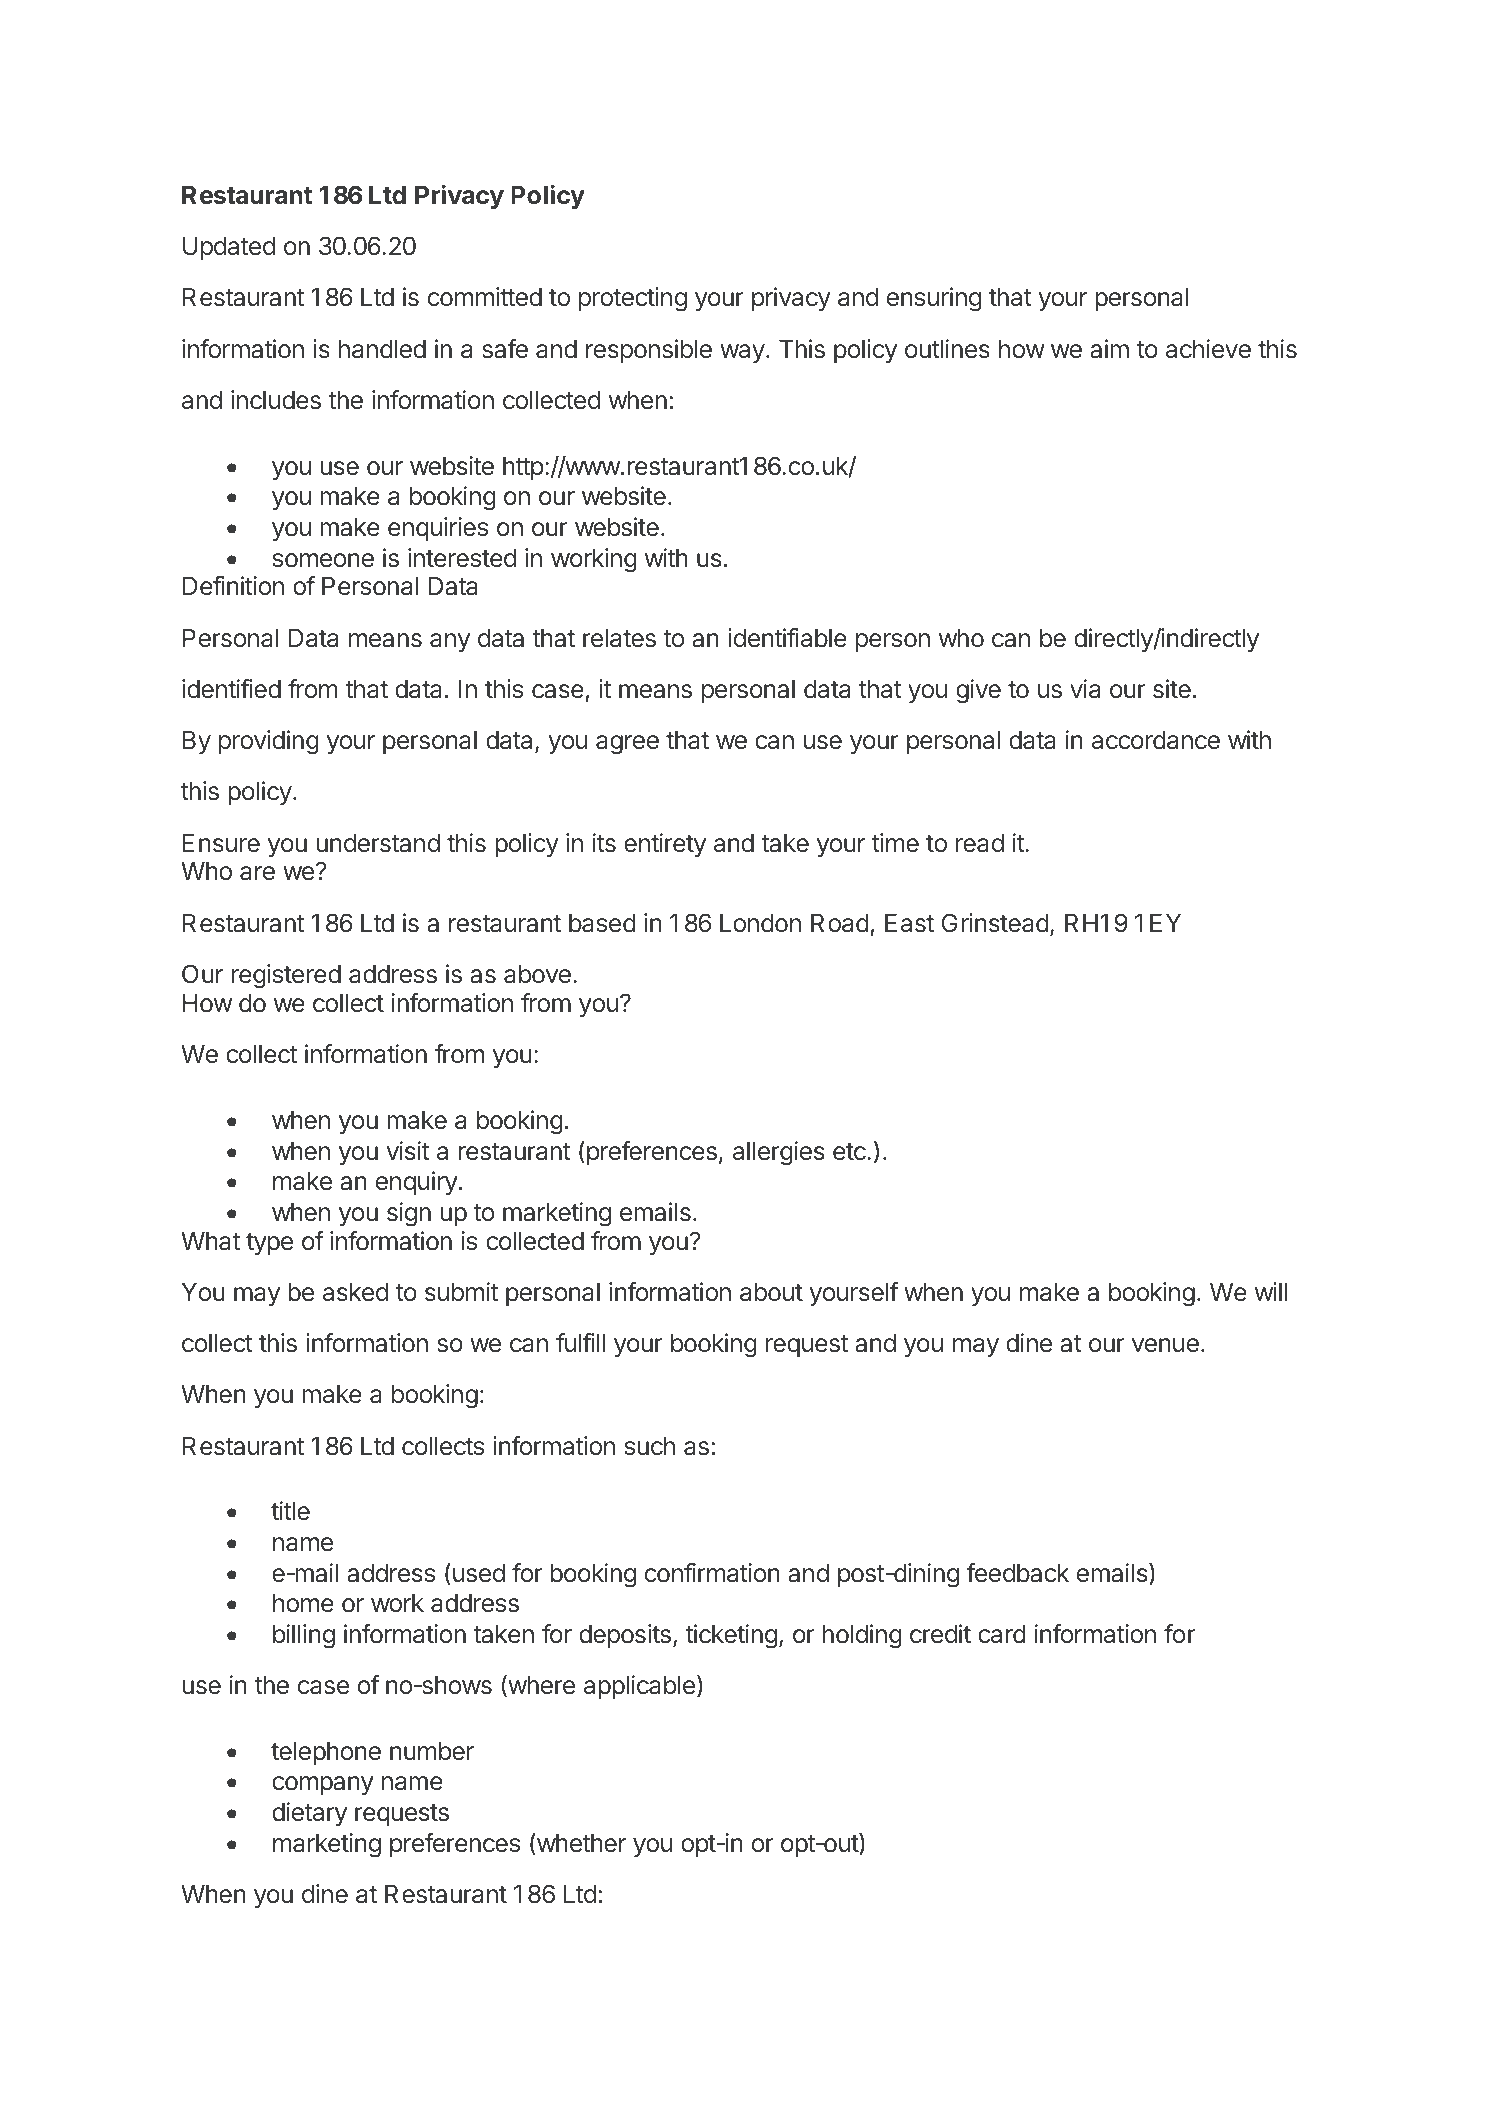  I want to click on way, so click(742, 353).
